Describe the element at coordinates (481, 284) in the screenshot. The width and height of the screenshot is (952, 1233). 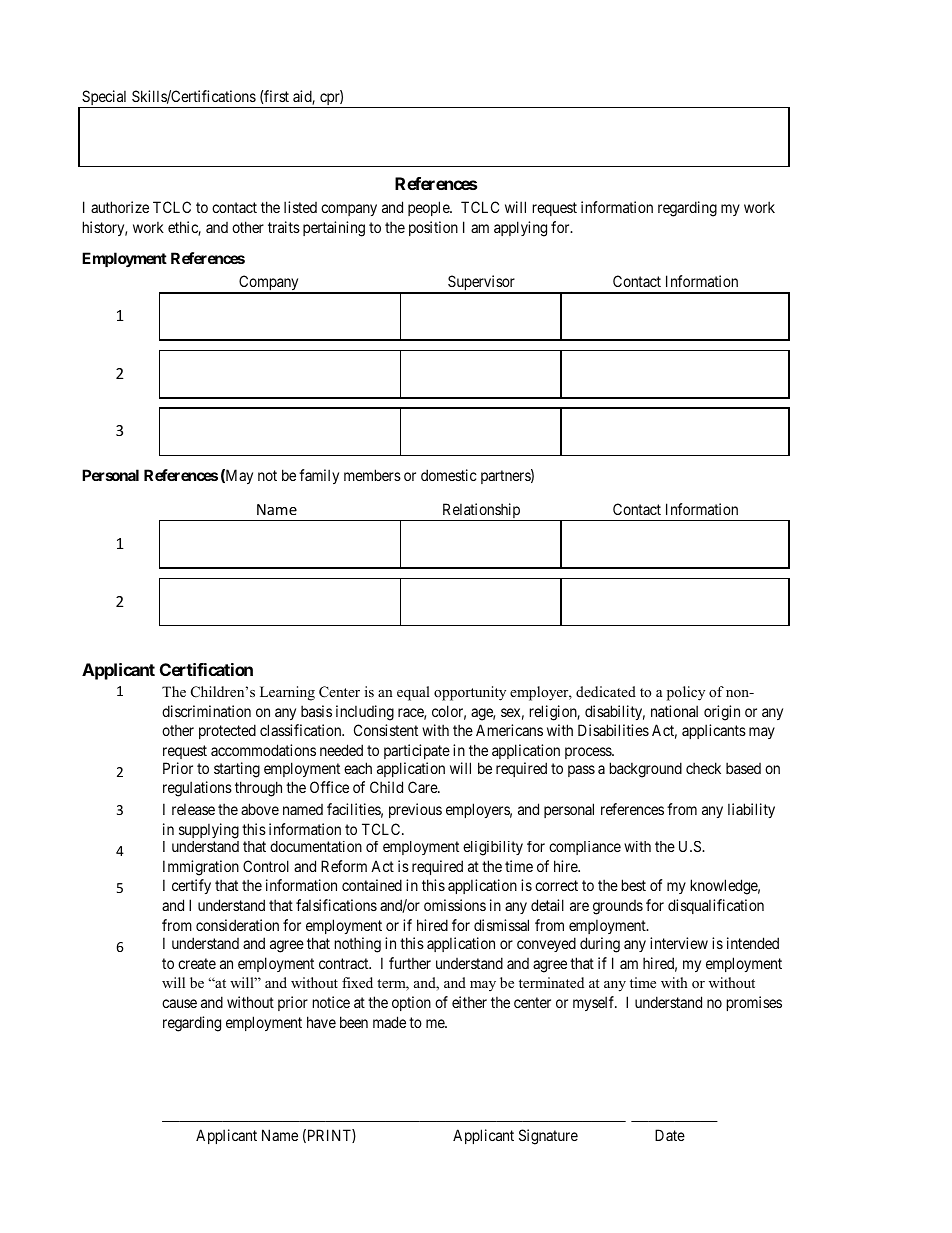
I see `Supervisor` at that location.
